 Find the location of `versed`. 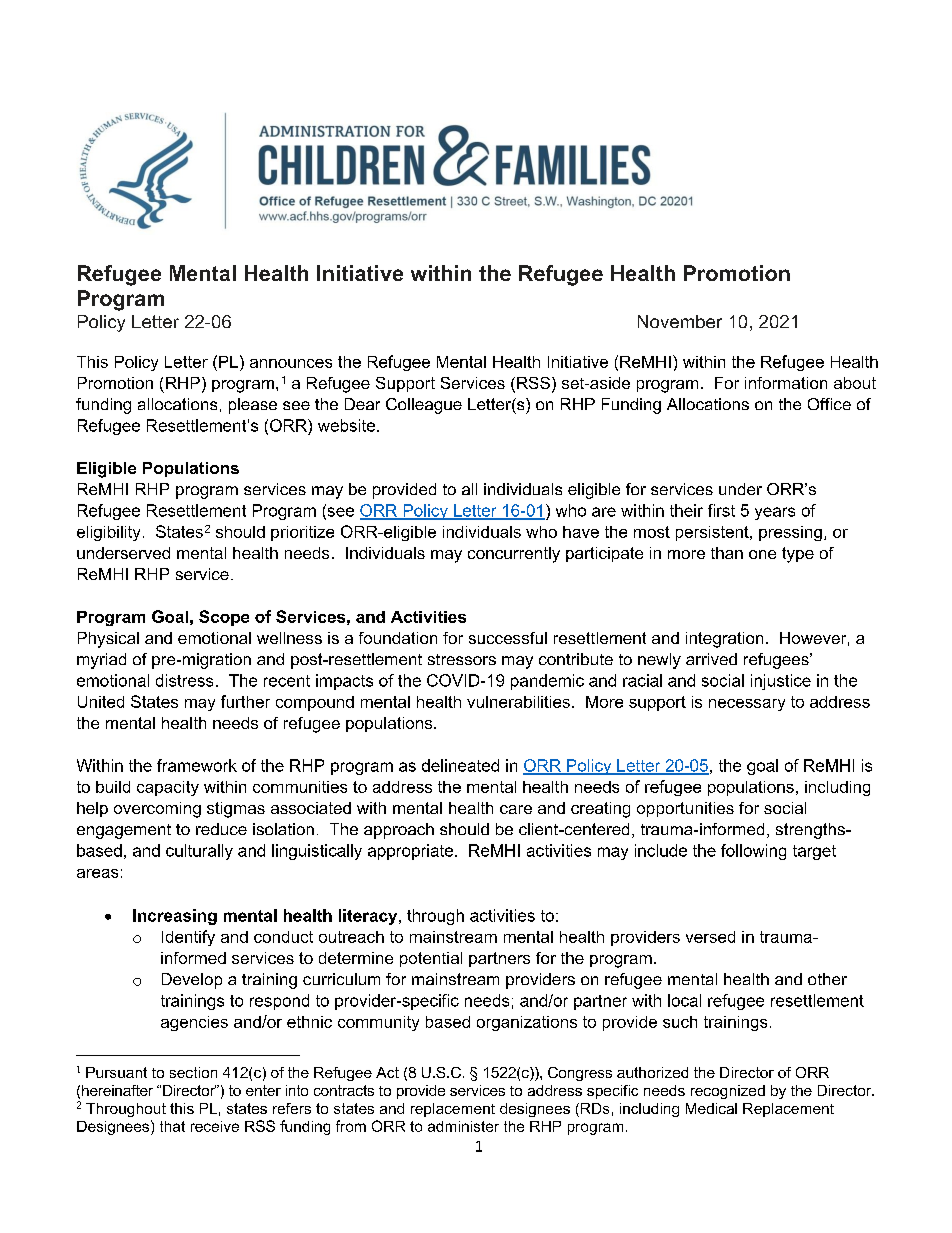

versed is located at coordinates (710, 937).
